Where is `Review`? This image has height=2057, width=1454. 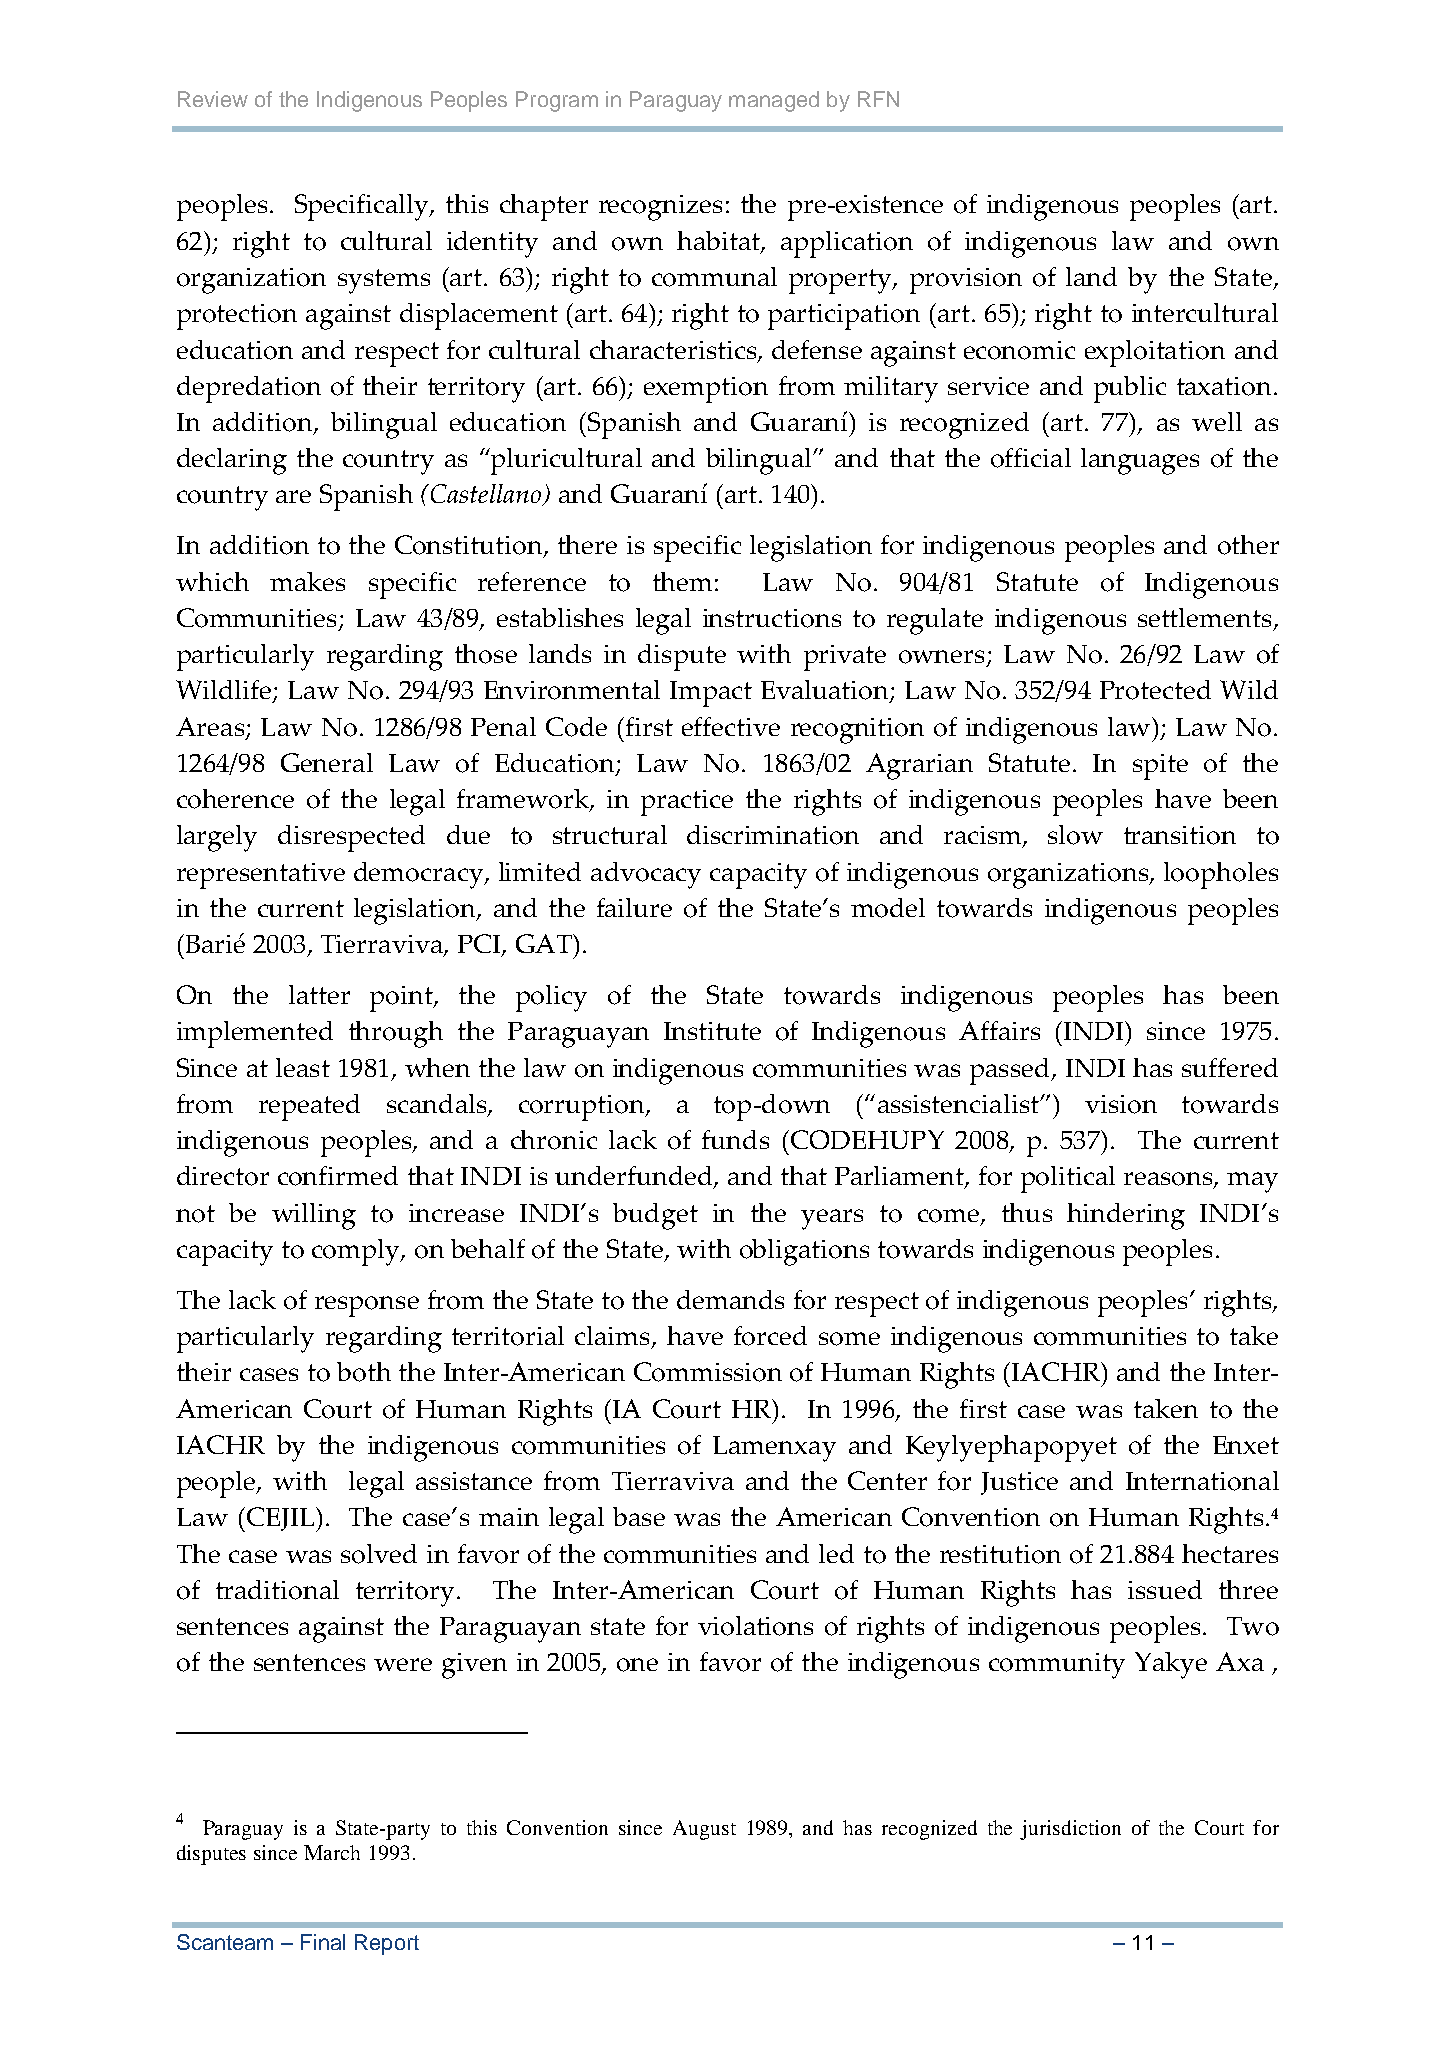
Review is located at coordinates (213, 99).
